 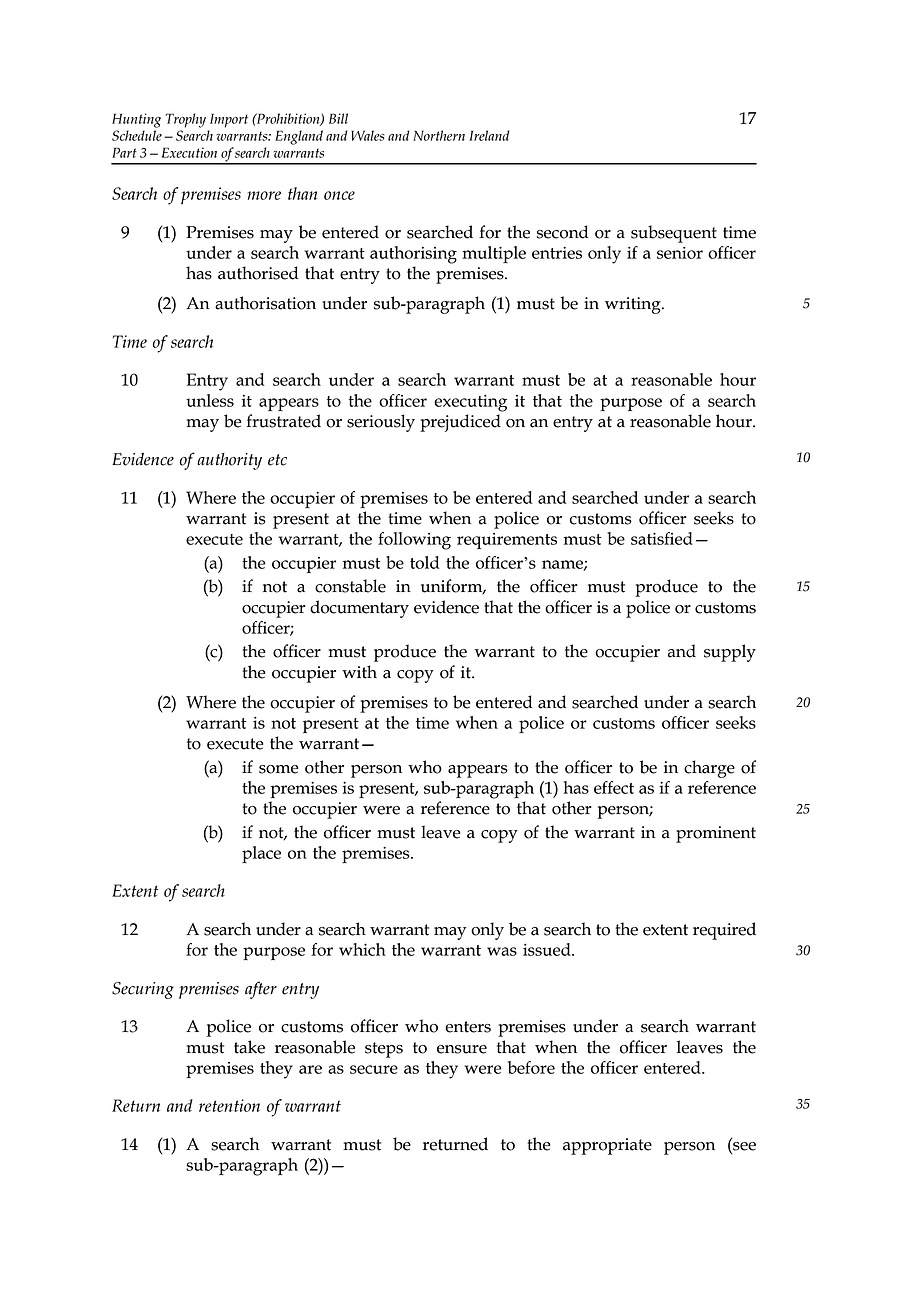 I want to click on supply, so click(x=730, y=653).
